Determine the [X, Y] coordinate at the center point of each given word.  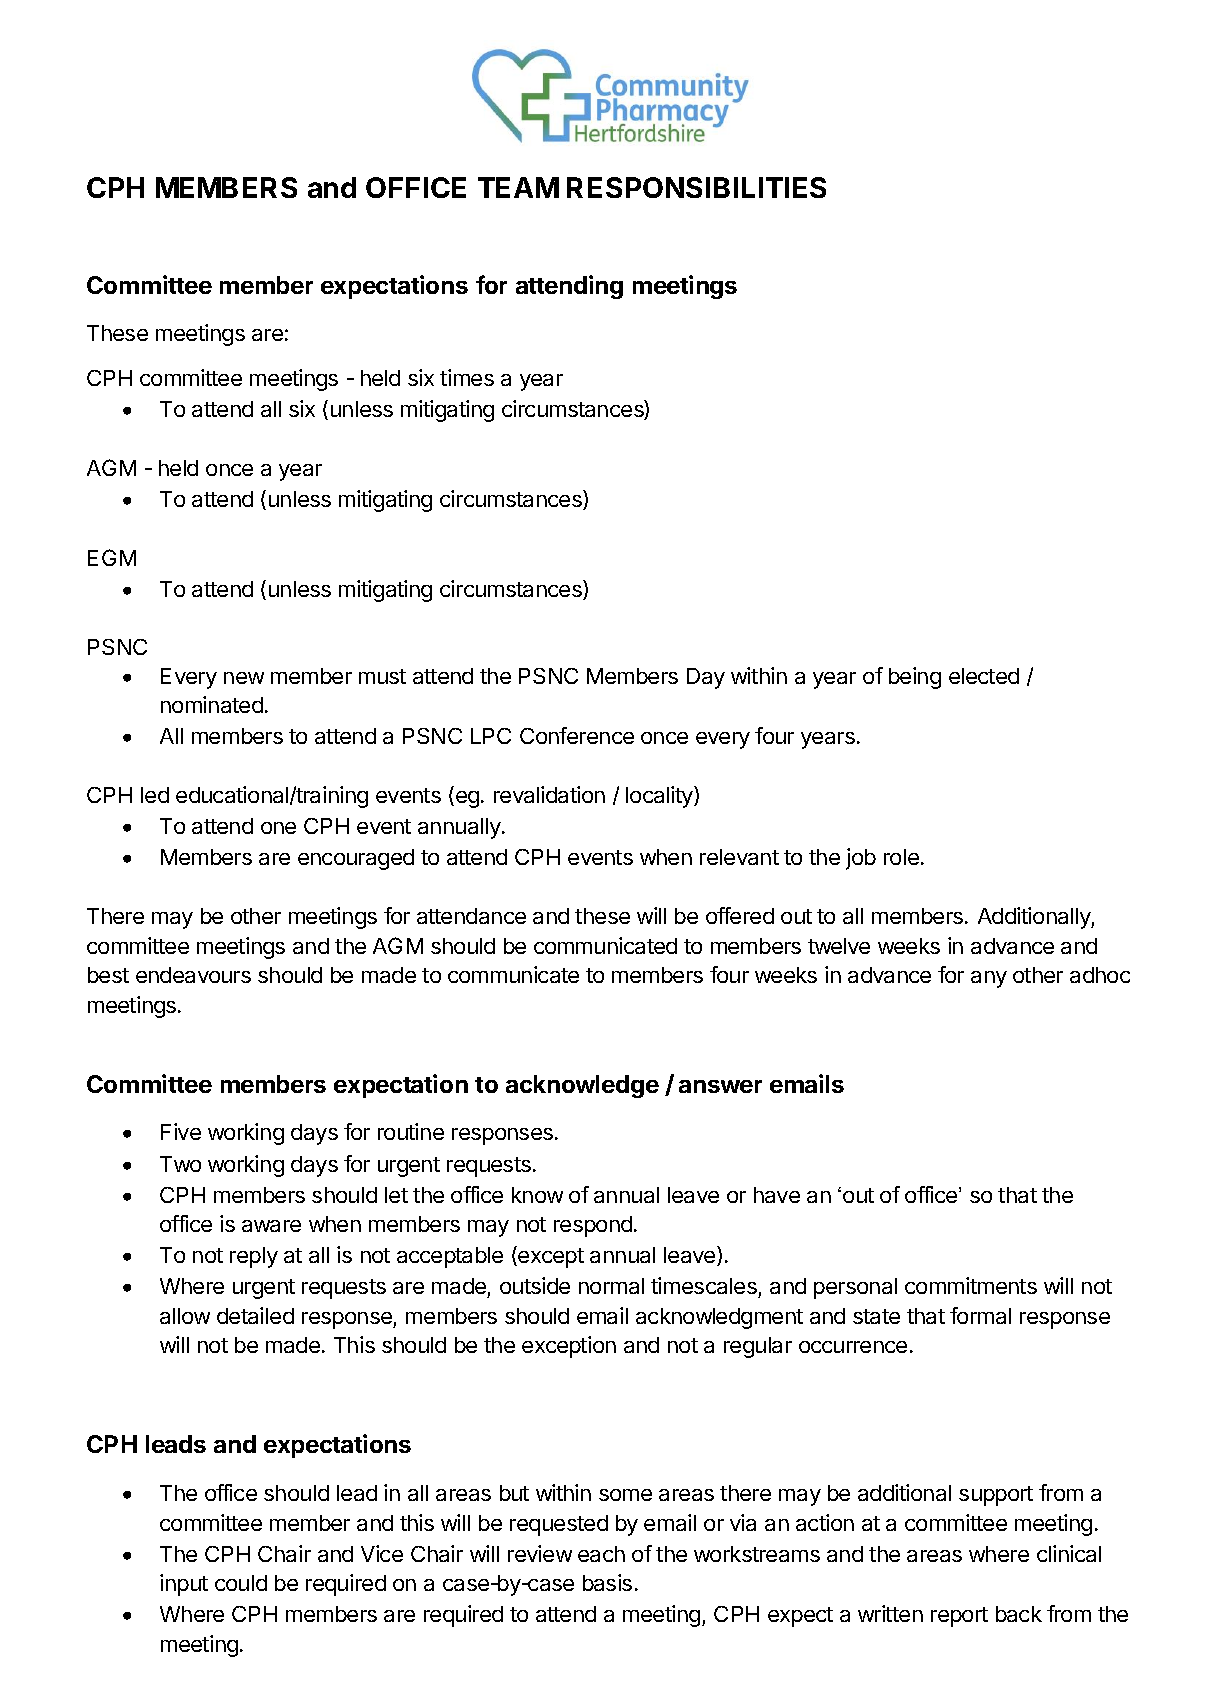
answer [720, 1086]
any [989, 979]
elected [984, 676]
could [241, 1583]
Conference [577, 735]
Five [181, 1131]
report [959, 1617]
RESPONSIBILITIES [696, 187]
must [382, 676]
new [244, 678]
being [915, 678]
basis [607, 1582]
